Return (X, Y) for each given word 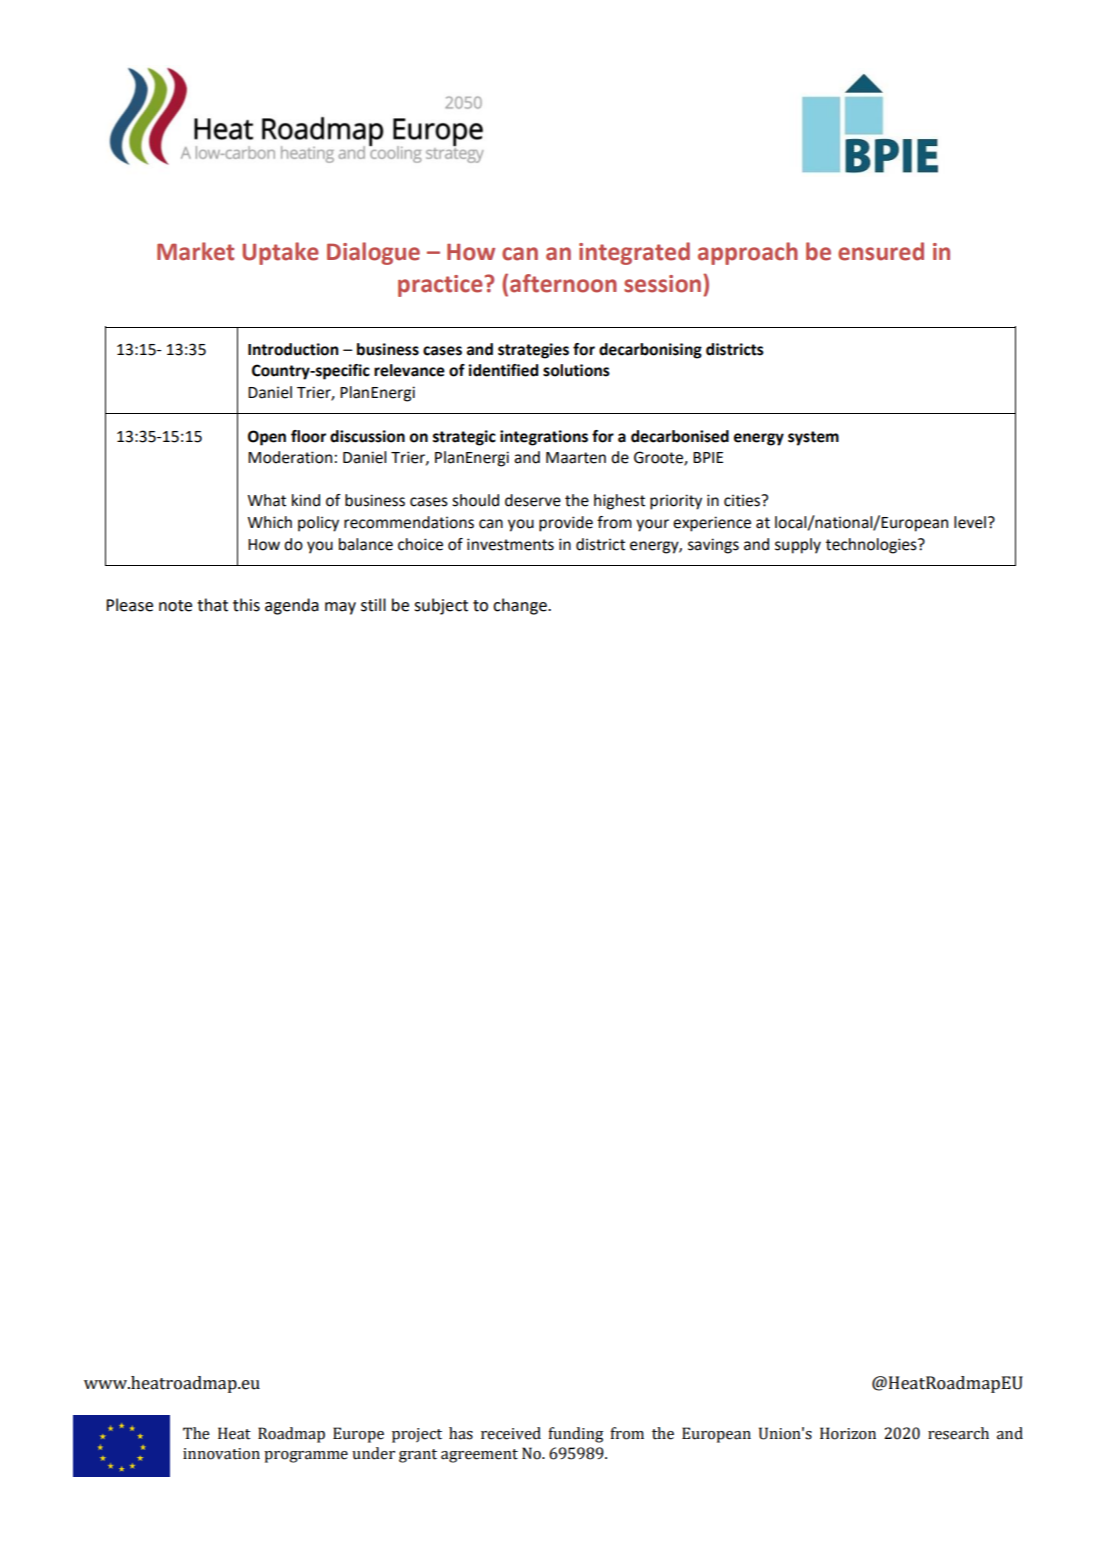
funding (576, 1435)
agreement (479, 1456)
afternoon (563, 283)
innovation (221, 1454)
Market (195, 251)
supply (798, 546)
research (958, 1433)
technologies (872, 546)
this (246, 605)
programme (306, 1457)
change (521, 606)
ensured (881, 251)
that (212, 605)
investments (510, 544)
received (511, 1433)
